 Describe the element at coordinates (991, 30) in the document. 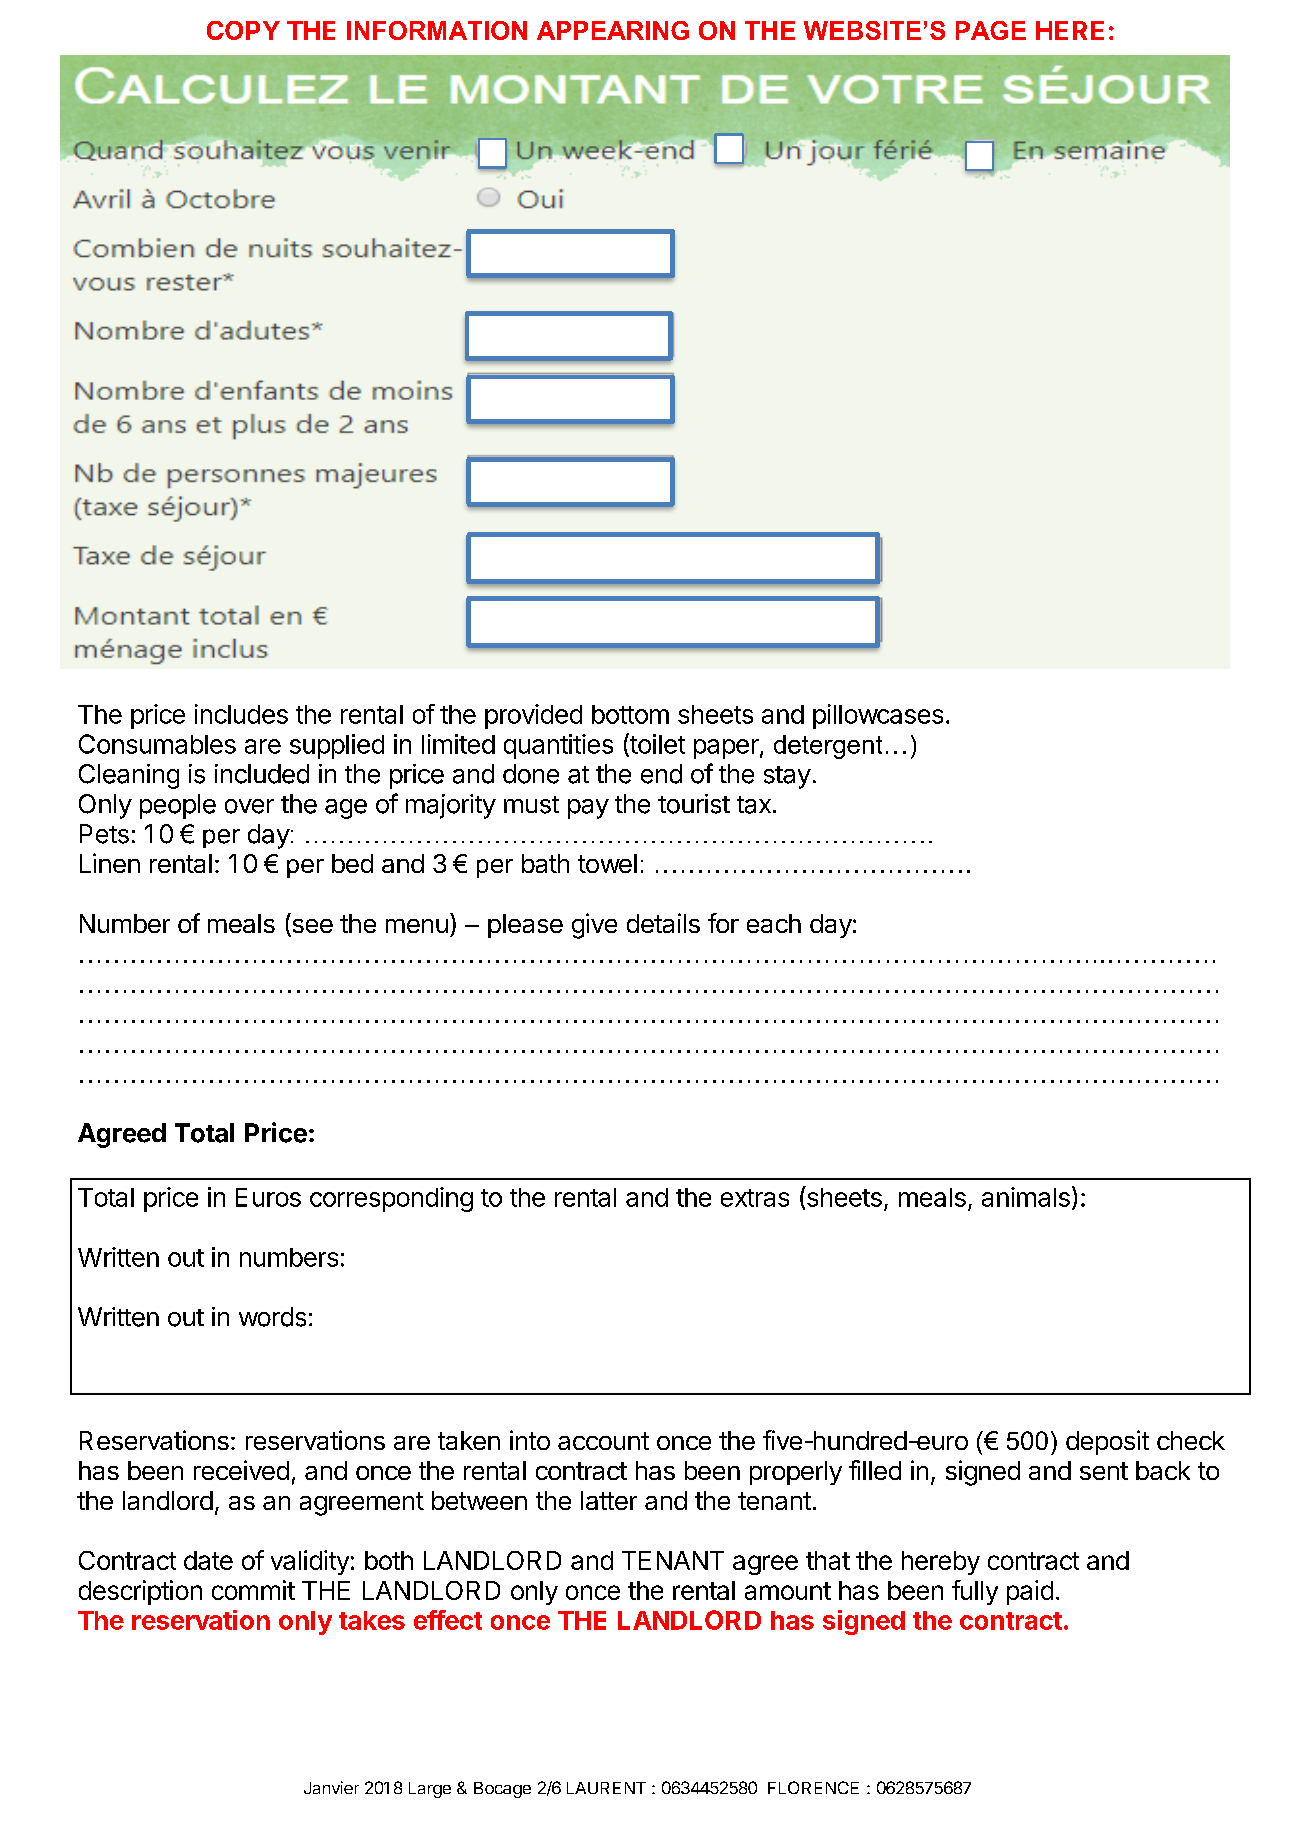

I see `PAGE` at that location.
